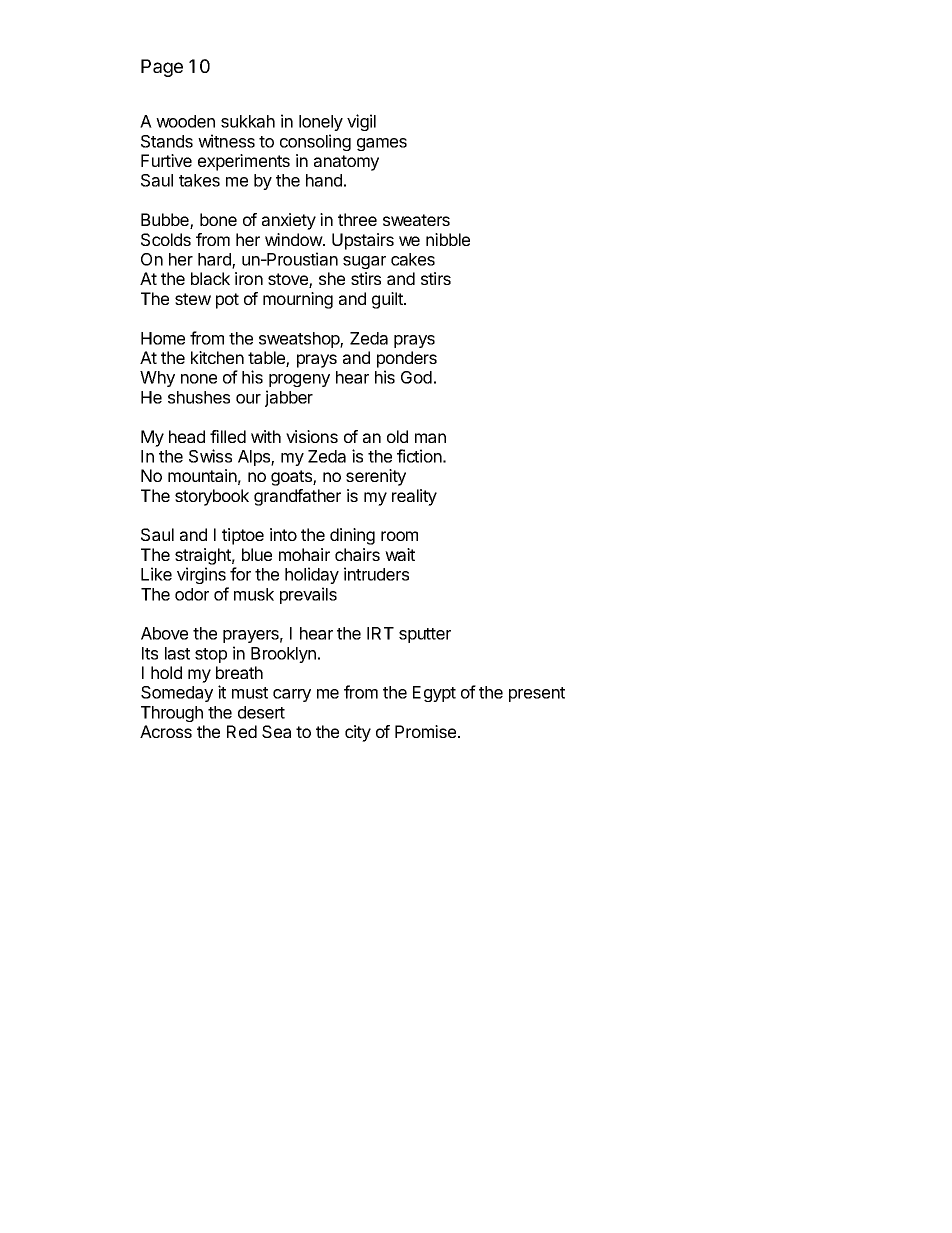 This screenshot has width=952, height=1233. Describe the element at coordinates (172, 714) in the screenshot. I see `Through` at that location.
